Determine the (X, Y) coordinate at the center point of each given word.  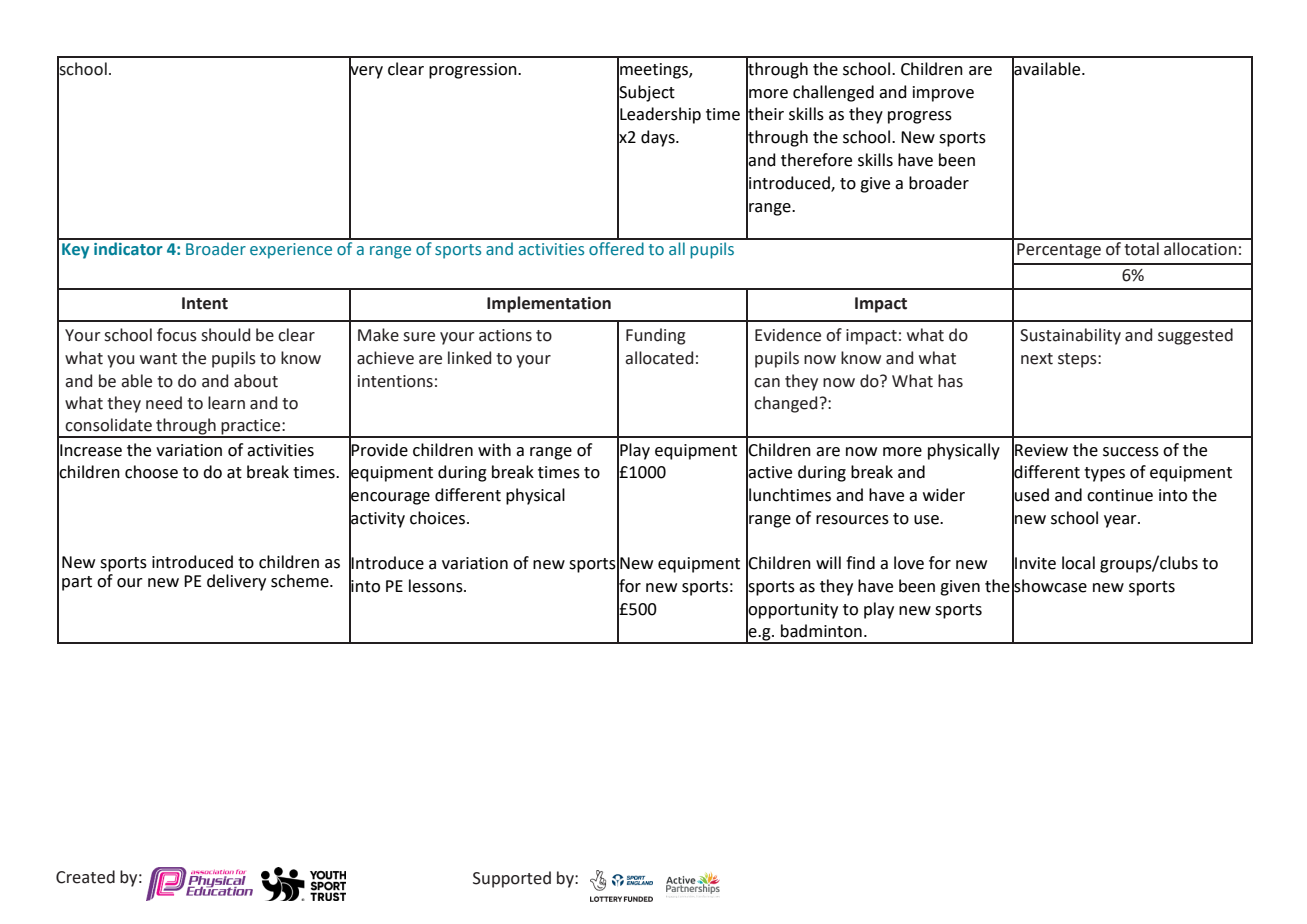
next (1037, 359)
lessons (437, 586)
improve (943, 94)
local (1078, 563)
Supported (512, 879)
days (659, 138)
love (909, 563)
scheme (301, 581)
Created (85, 877)
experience (291, 251)
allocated (659, 358)
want (158, 359)
